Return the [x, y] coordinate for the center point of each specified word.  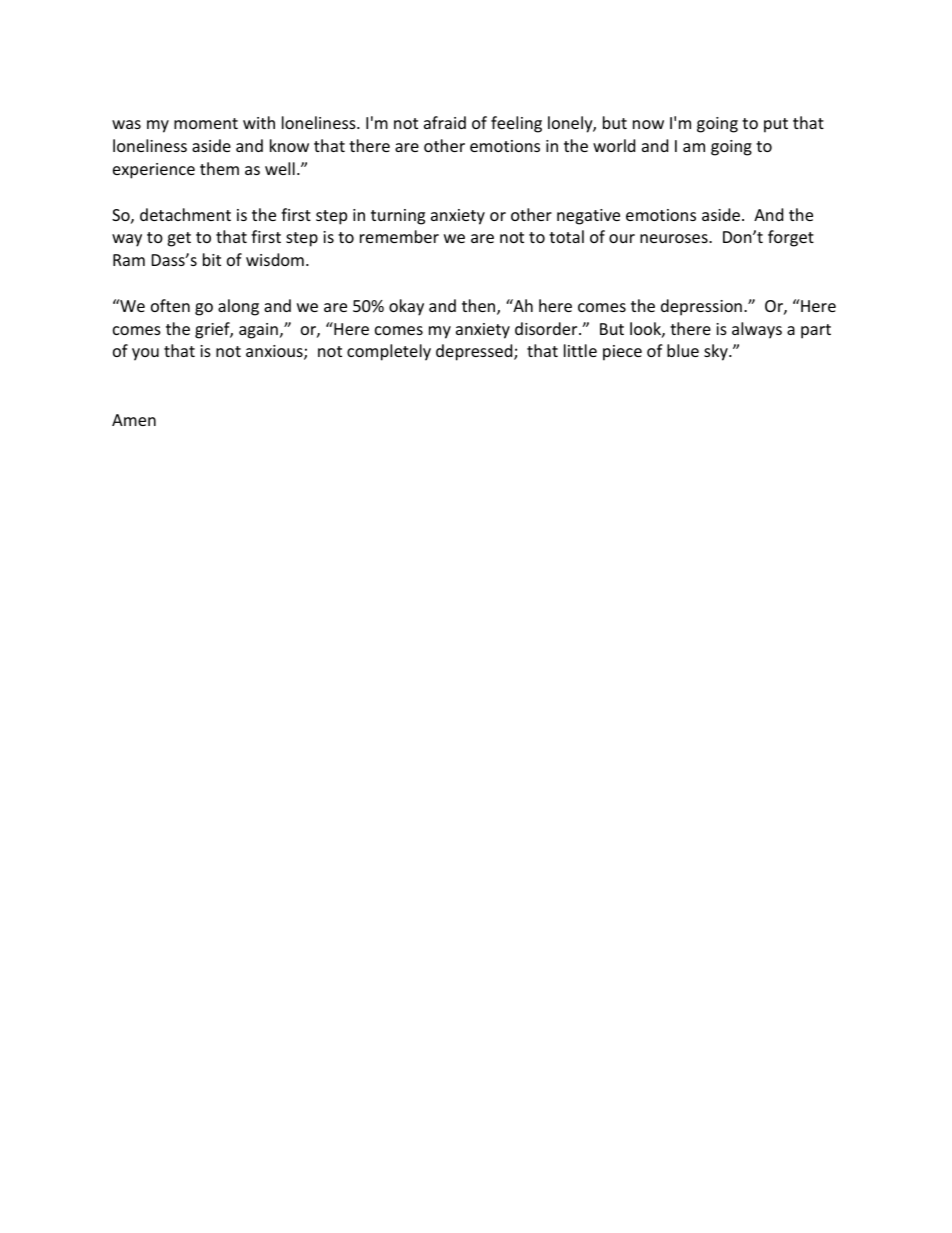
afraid [445, 122]
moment [206, 123]
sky [717, 352]
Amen [134, 420]
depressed [475, 352]
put [776, 125]
